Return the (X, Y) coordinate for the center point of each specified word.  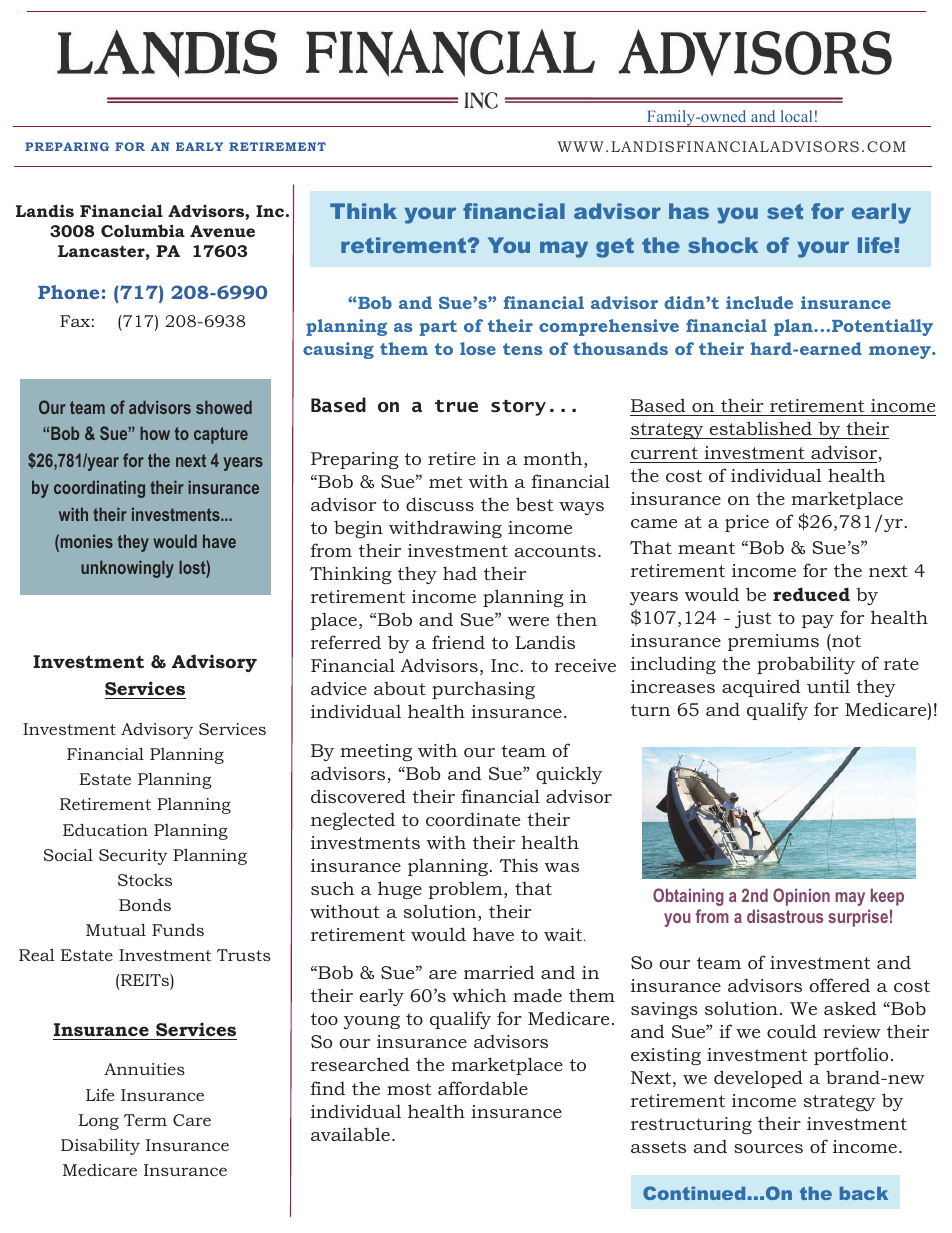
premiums (773, 642)
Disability (100, 1146)
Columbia (143, 230)
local (796, 116)
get (615, 248)
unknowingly (127, 569)
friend (458, 642)
